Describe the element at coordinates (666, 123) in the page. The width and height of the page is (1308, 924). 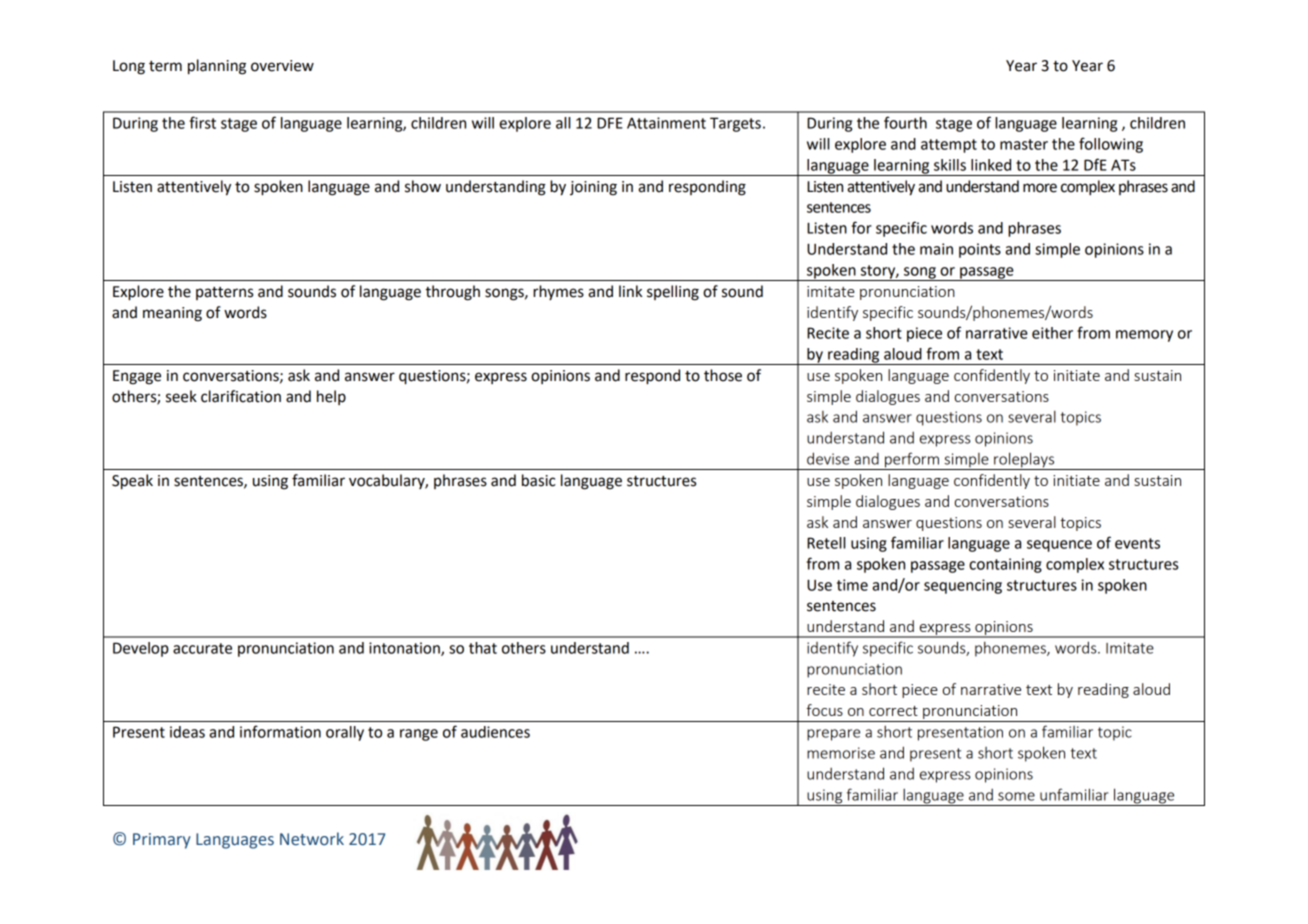
I see `Attainment` at that location.
